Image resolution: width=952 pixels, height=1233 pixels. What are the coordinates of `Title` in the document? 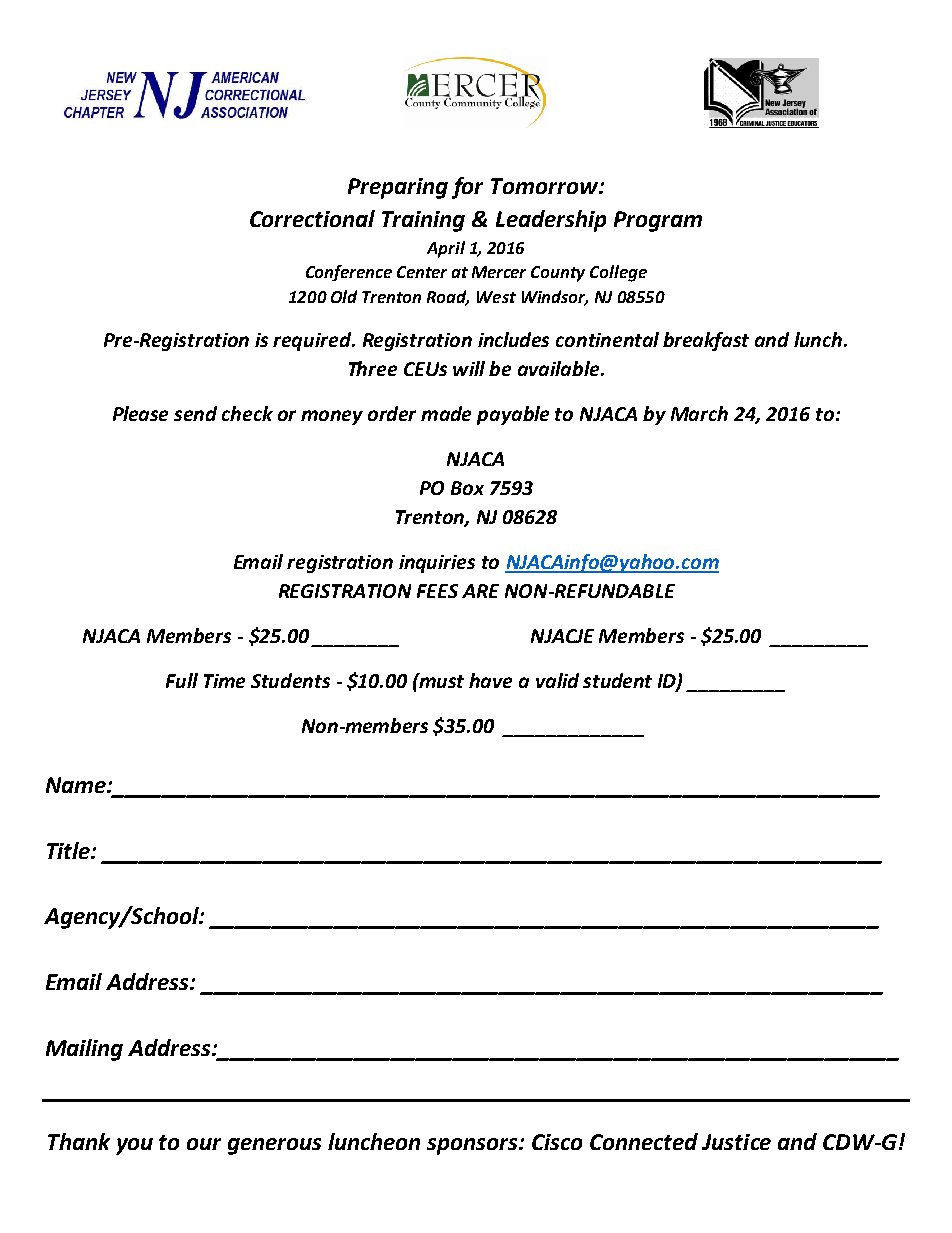 It's located at (69, 850).
